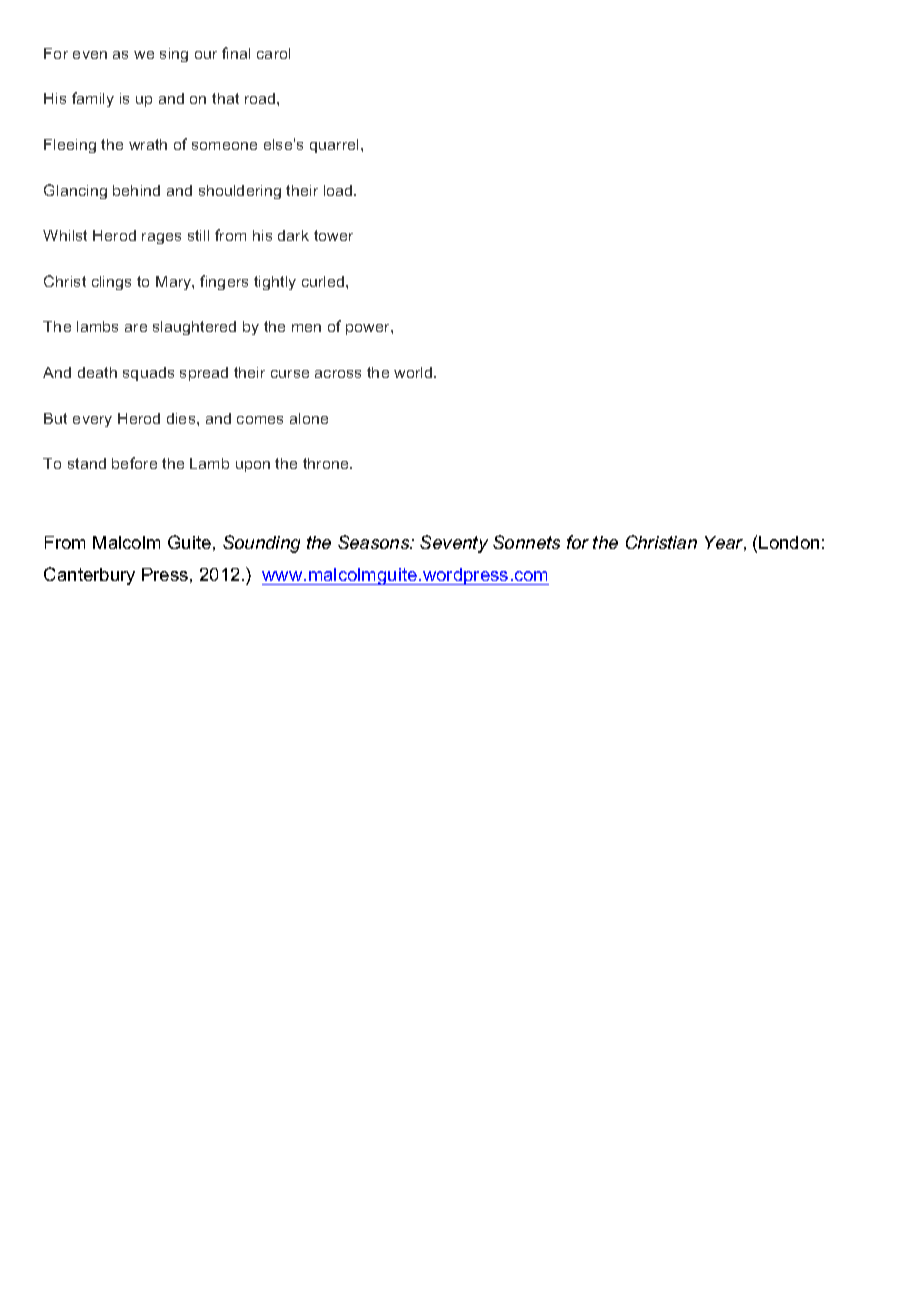  Describe the element at coordinates (174, 55) in the image. I see `sing` at that location.
